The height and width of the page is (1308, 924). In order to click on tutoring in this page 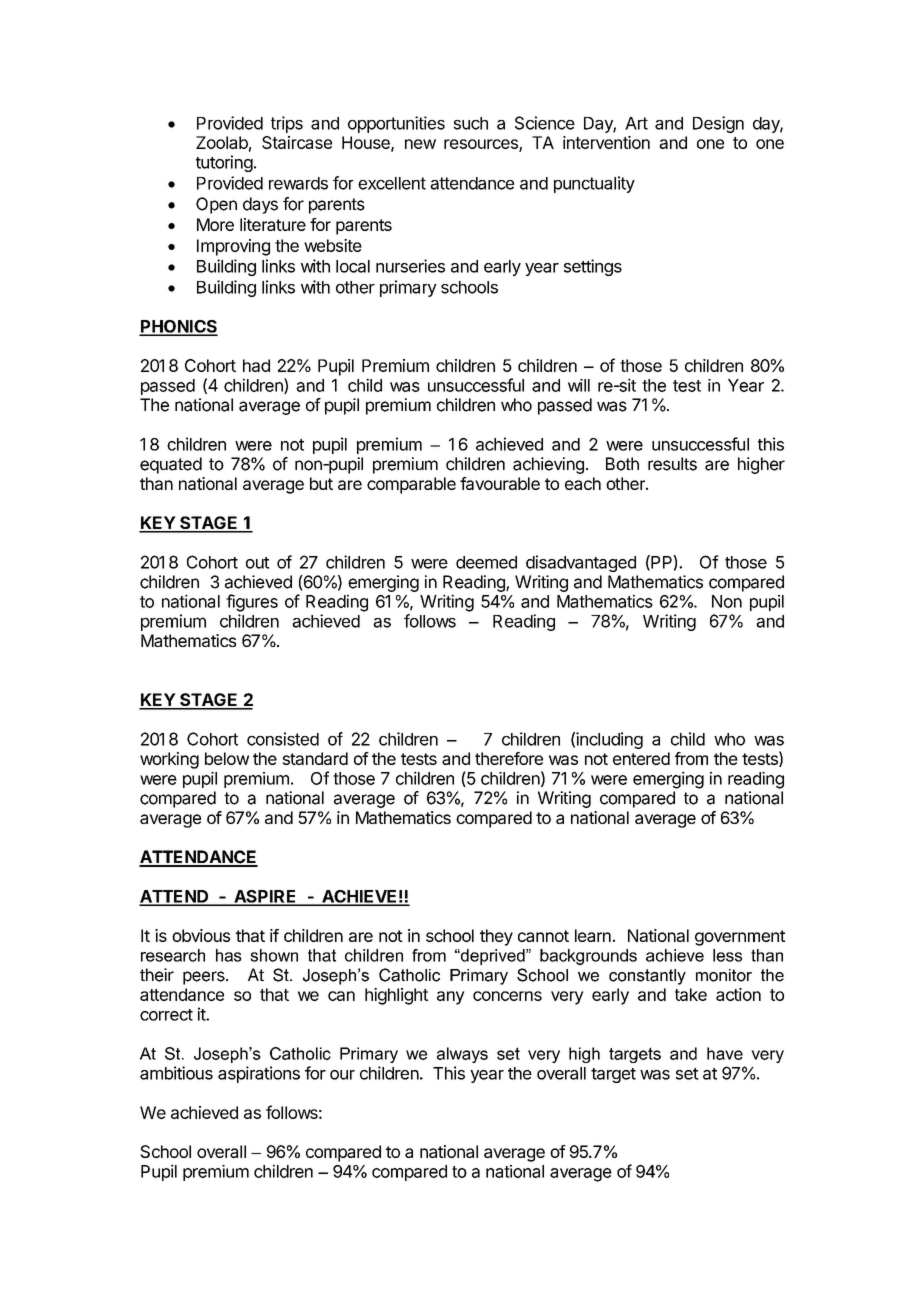, I will do `click(224, 163)`.
